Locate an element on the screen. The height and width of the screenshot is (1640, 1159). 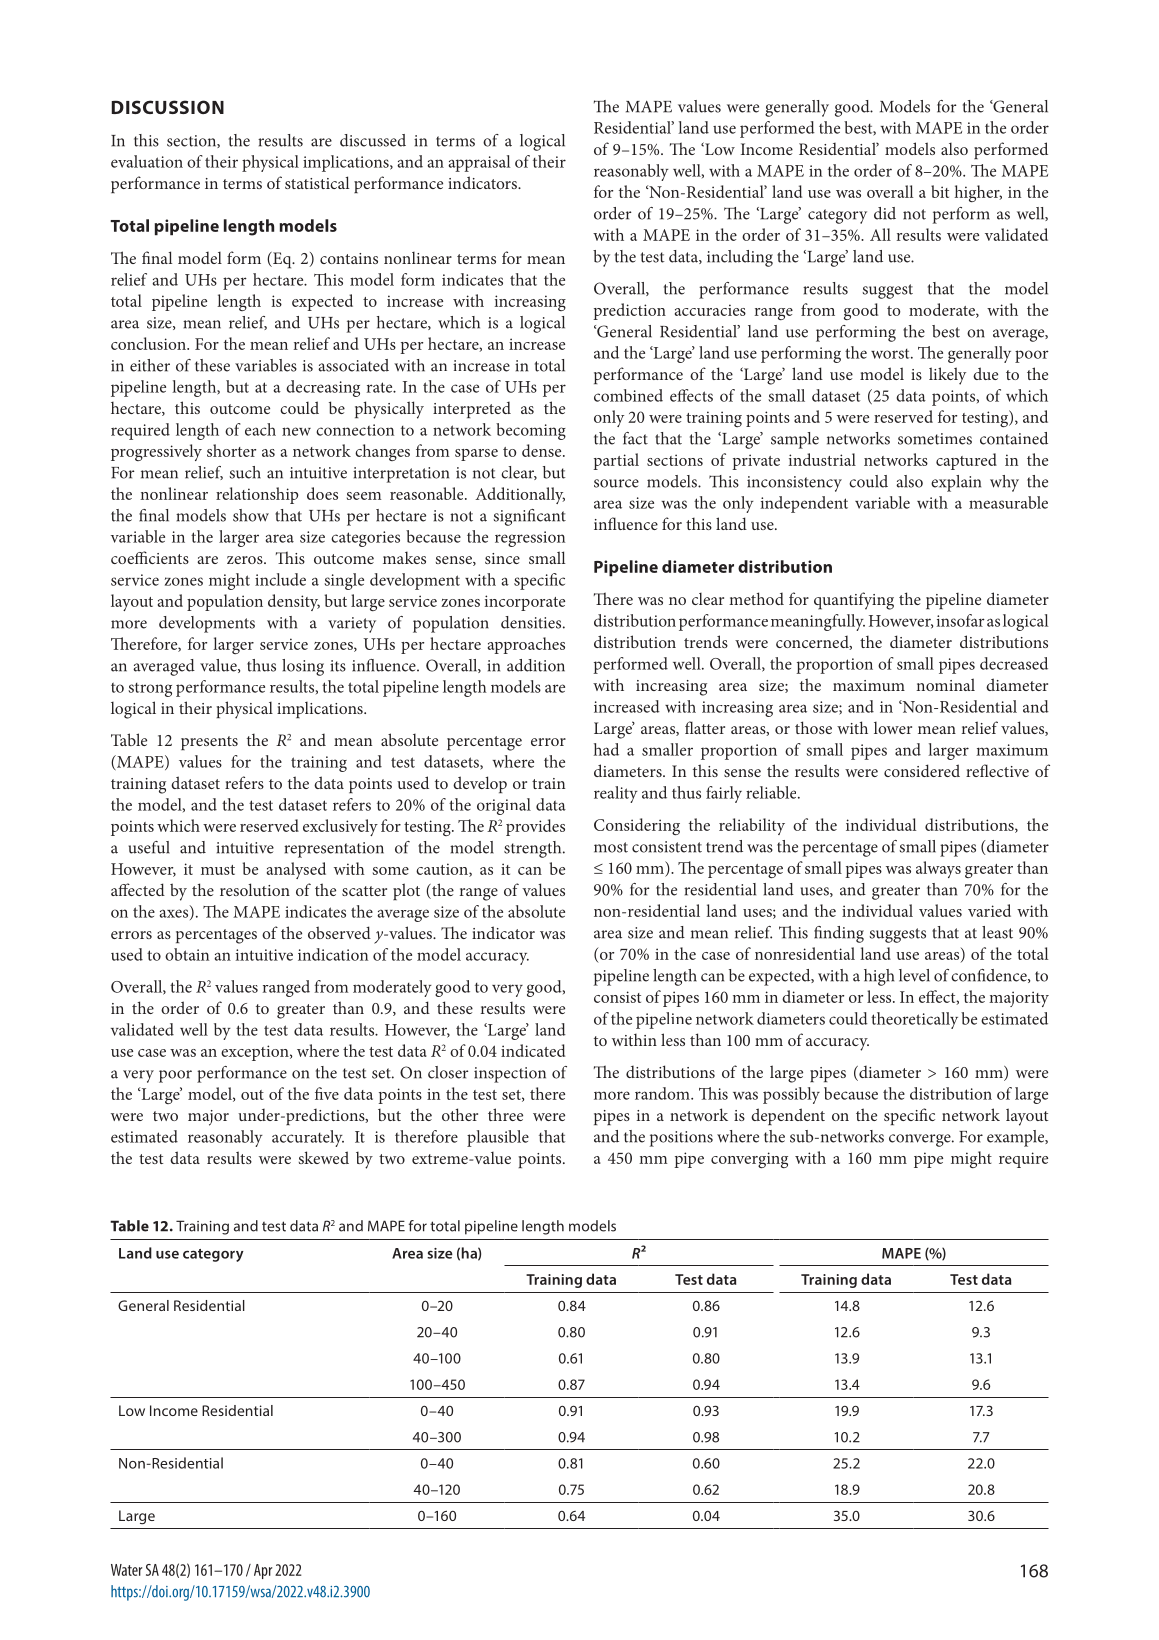
DISCUSSION is located at coordinates (168, 107).
